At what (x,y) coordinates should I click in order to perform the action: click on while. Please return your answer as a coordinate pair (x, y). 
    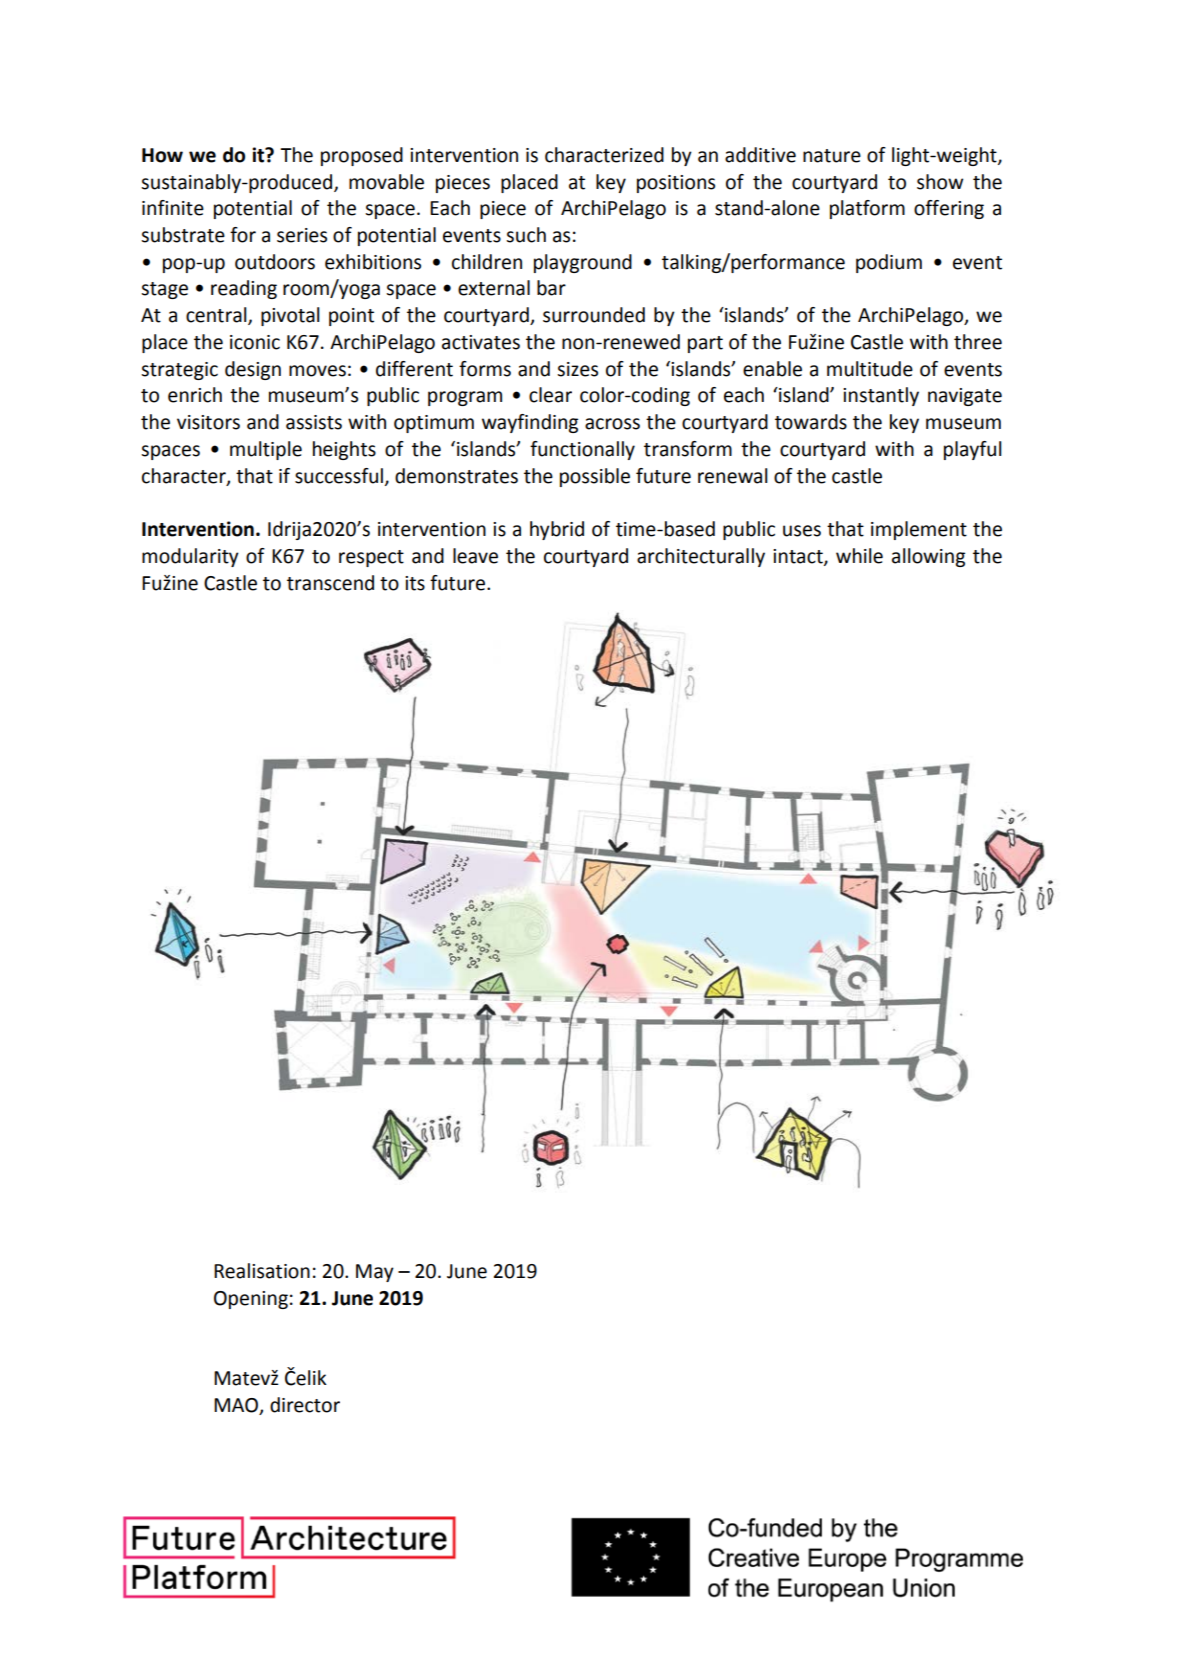
    Looking at the image, I should click on (859, 556).
